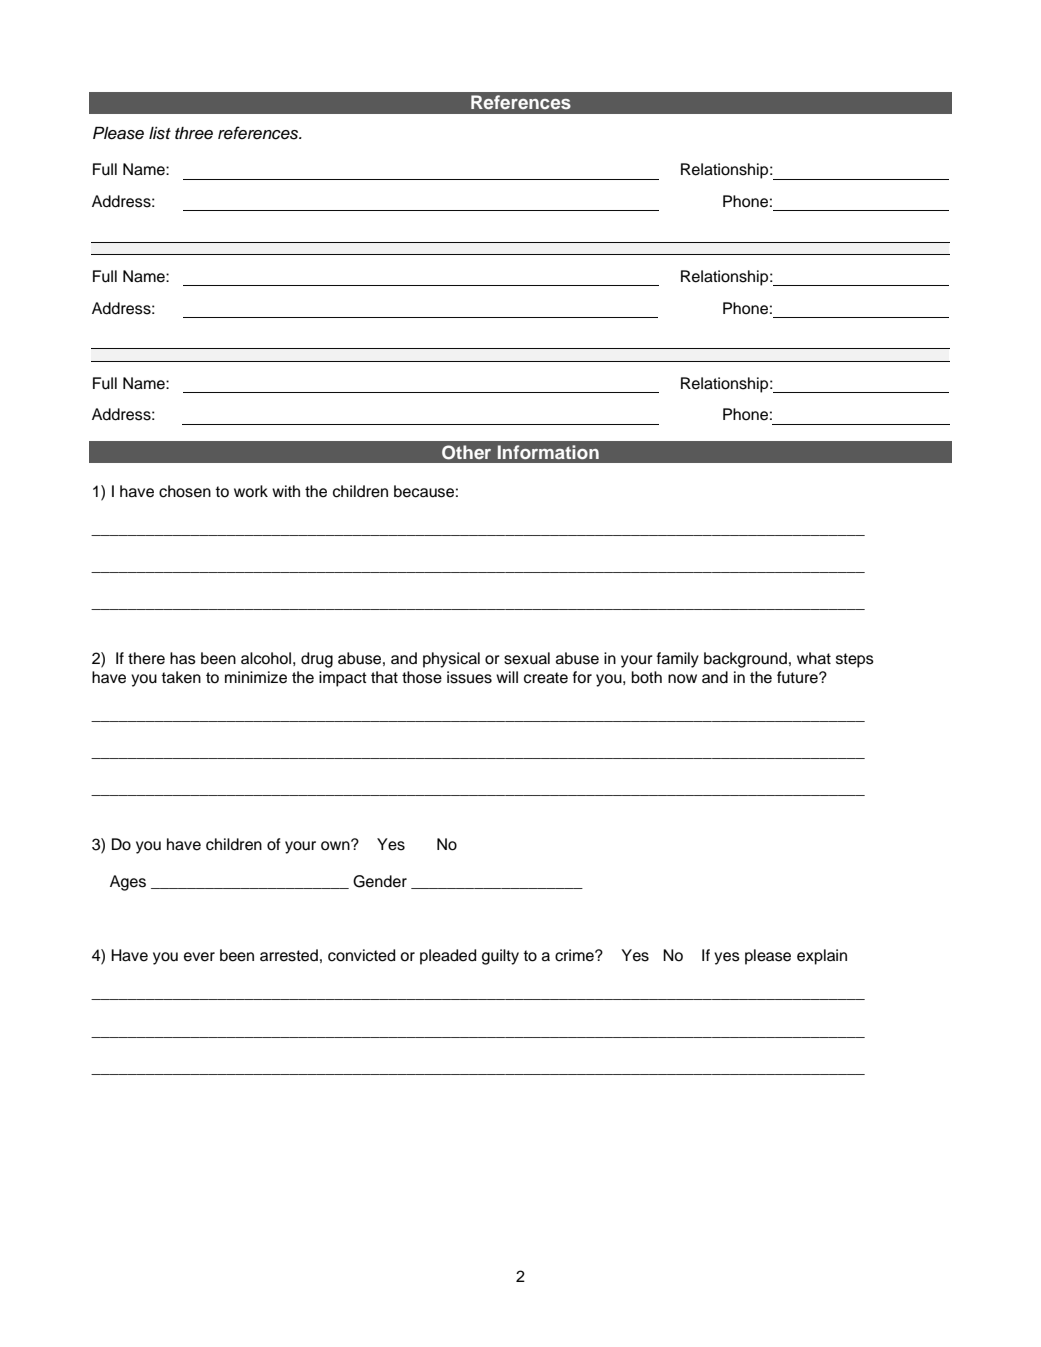  I want to click on taken, so click(181, 677).
